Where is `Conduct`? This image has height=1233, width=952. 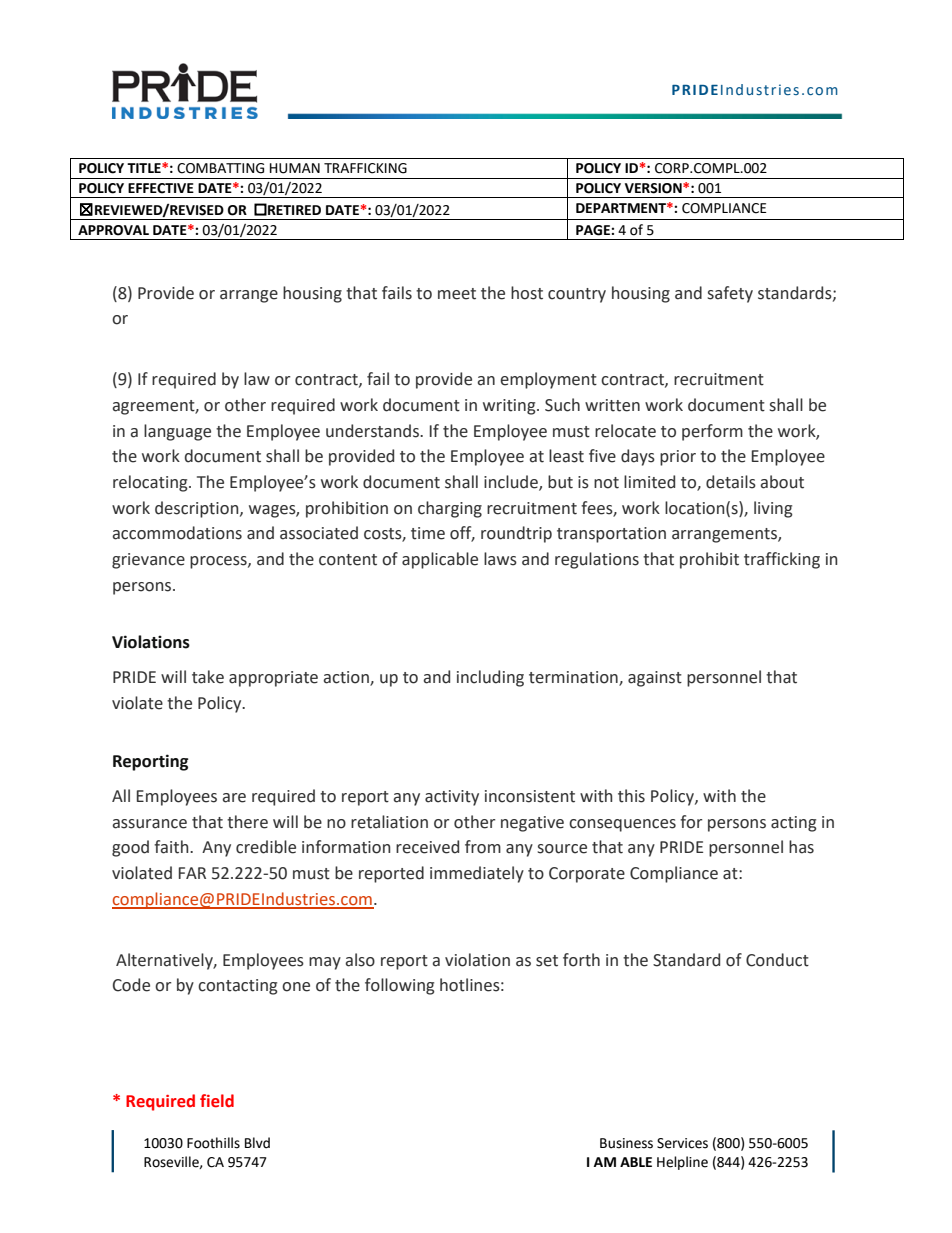
Conduct is located at coordinates (777, 960).
